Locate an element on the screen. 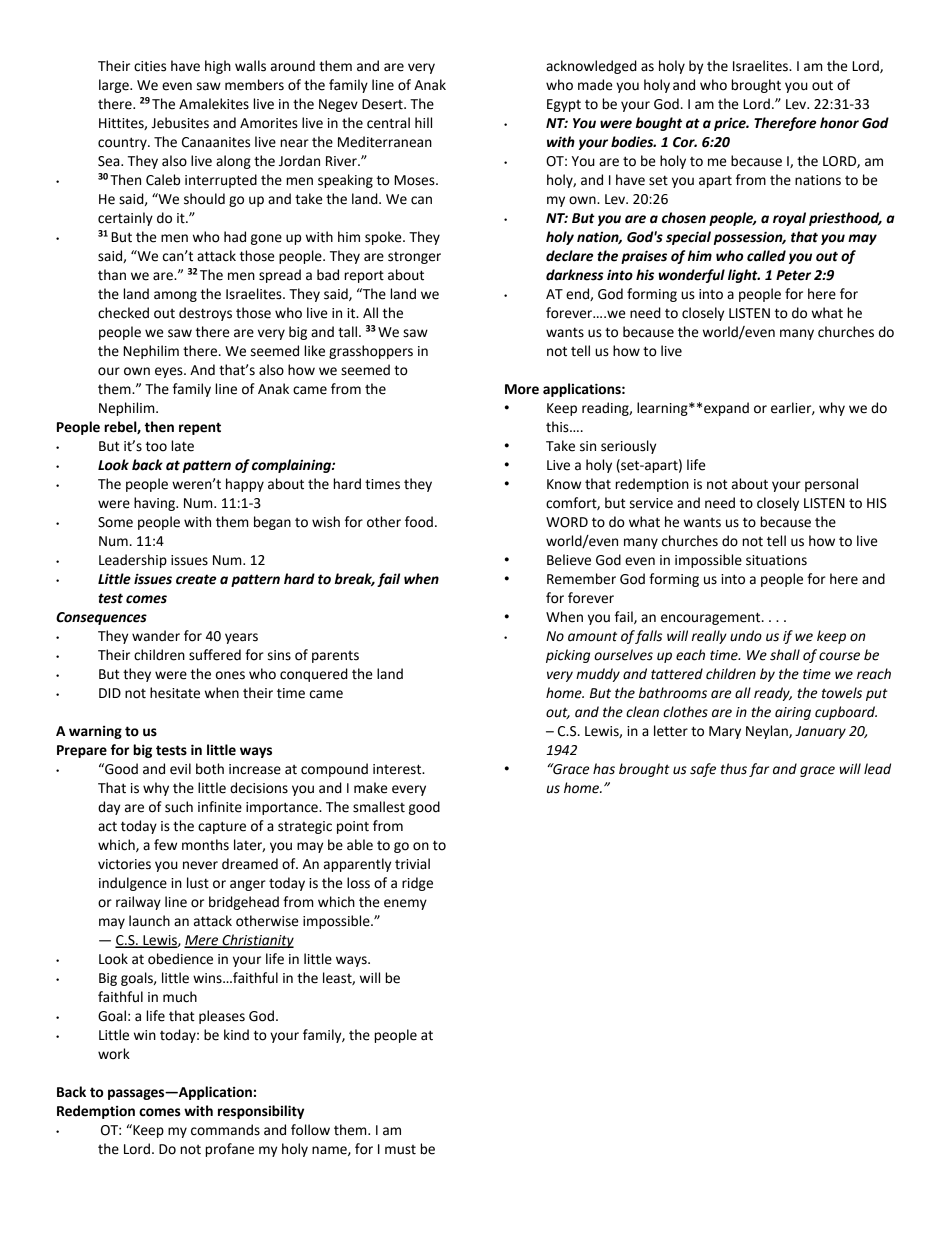 The image size is (952, 1233). enemy is located at coordinates (405, 904).
